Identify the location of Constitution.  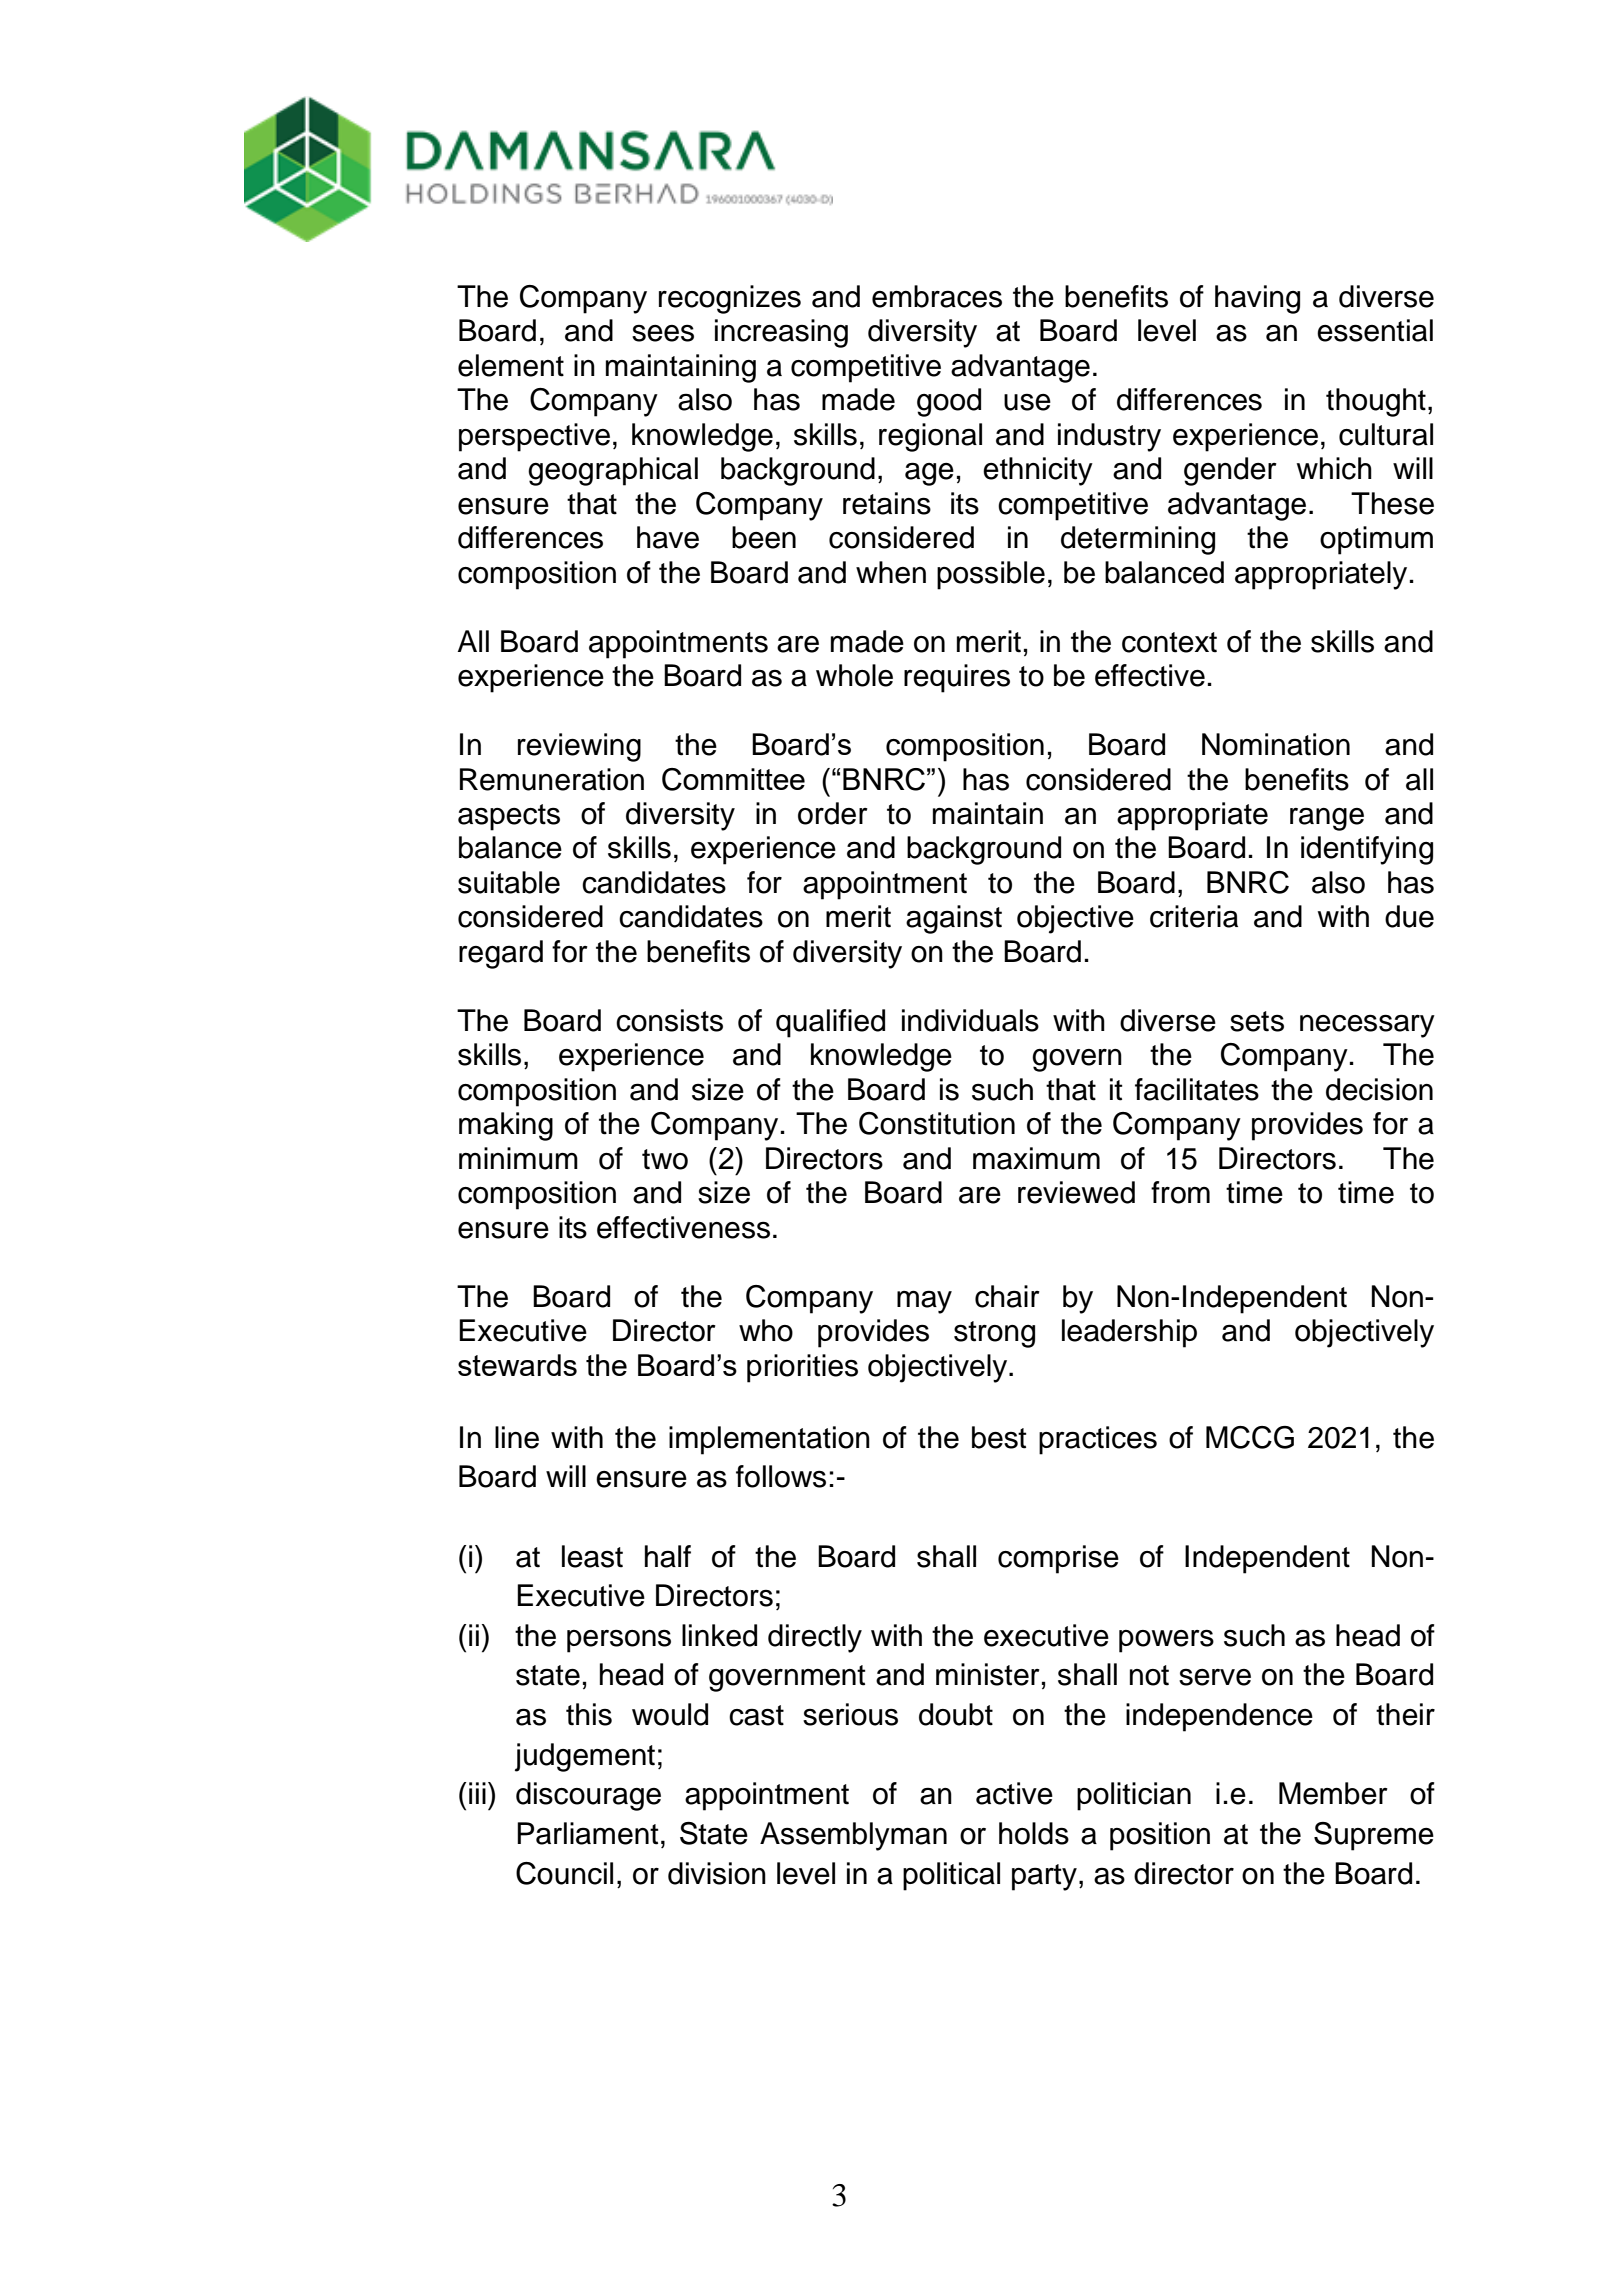
(937, 1123).
